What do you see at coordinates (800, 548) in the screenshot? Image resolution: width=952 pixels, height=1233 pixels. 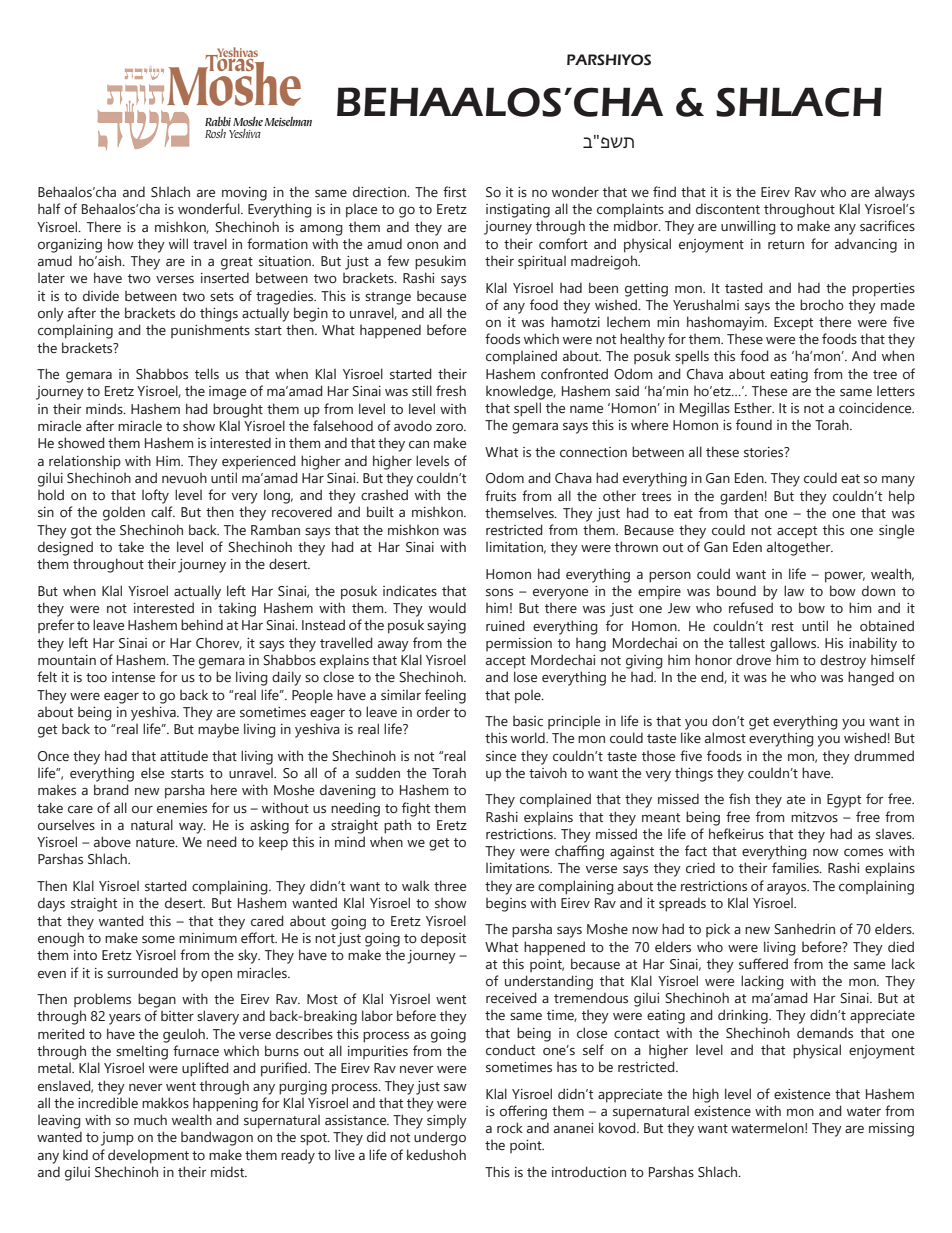 I see `altogether` at bounding box center [800, 548].
